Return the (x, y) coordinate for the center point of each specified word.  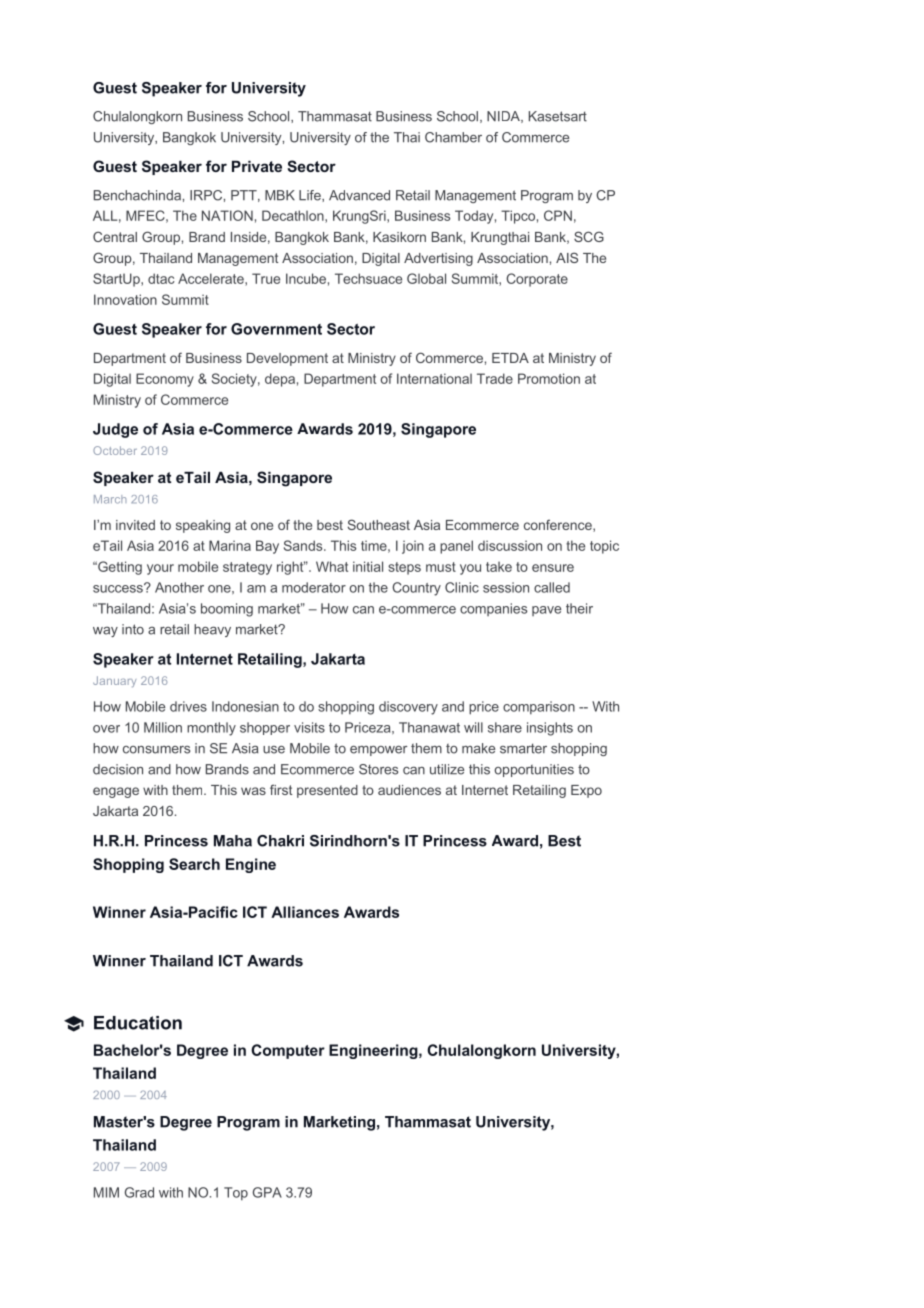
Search (194, 864)
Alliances (305, 912)
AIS (567, 257)
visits (309, 727)
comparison (539, 708)
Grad (139, 1192)
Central (115, 236)
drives (188, 706)
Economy (165, 380)
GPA (267, 1192)
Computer (288, 1051)
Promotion (549, 378)
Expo (586, 791)
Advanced (359, 195)
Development (287, 359)
